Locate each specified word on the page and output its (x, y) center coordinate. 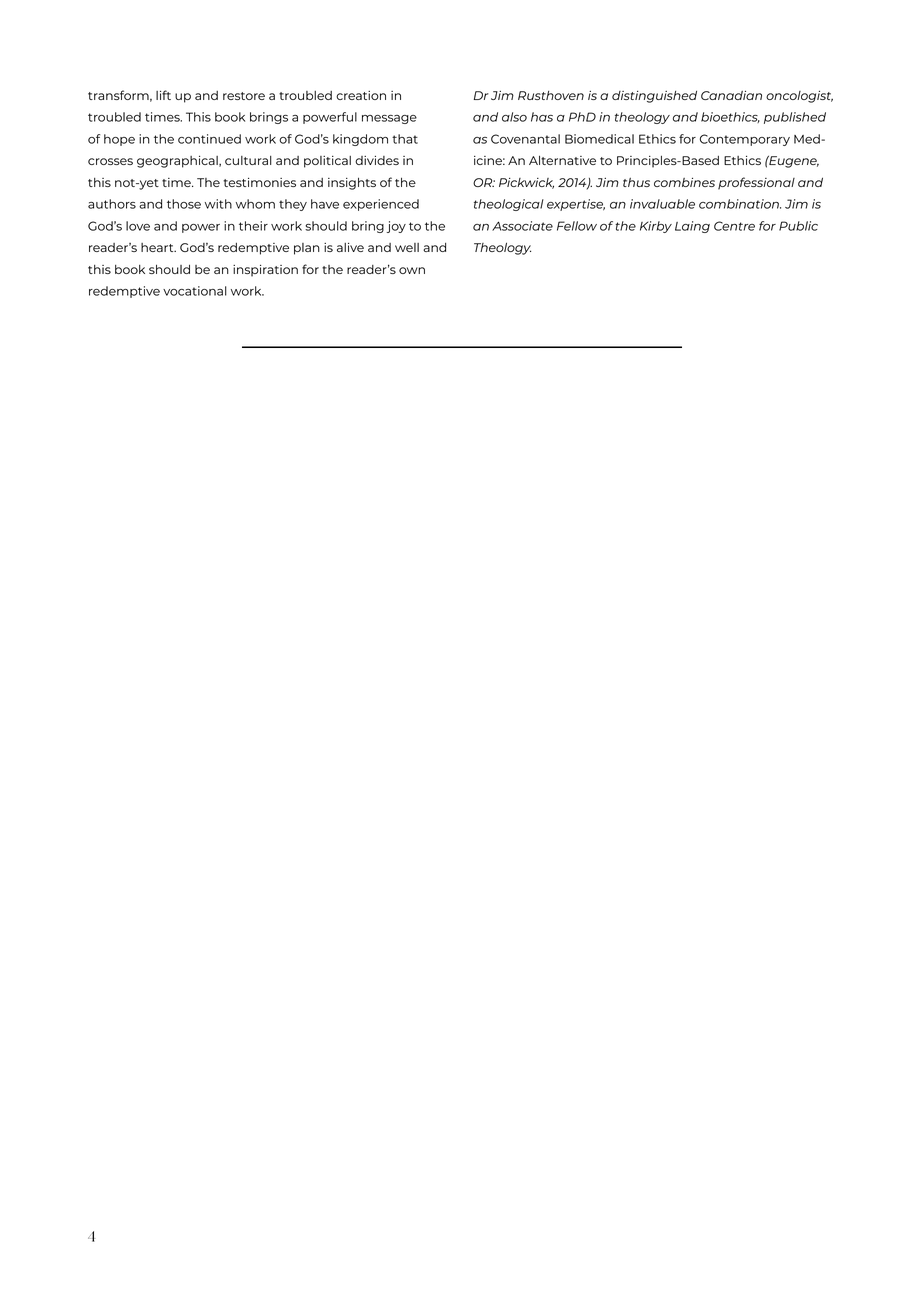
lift (163, 95)
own (412, 270)
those (184, 204)
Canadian (731, 95)
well (407, 247)
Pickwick (526, 183)
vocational (195, 291)
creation (361, 95)
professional (756, 183)
